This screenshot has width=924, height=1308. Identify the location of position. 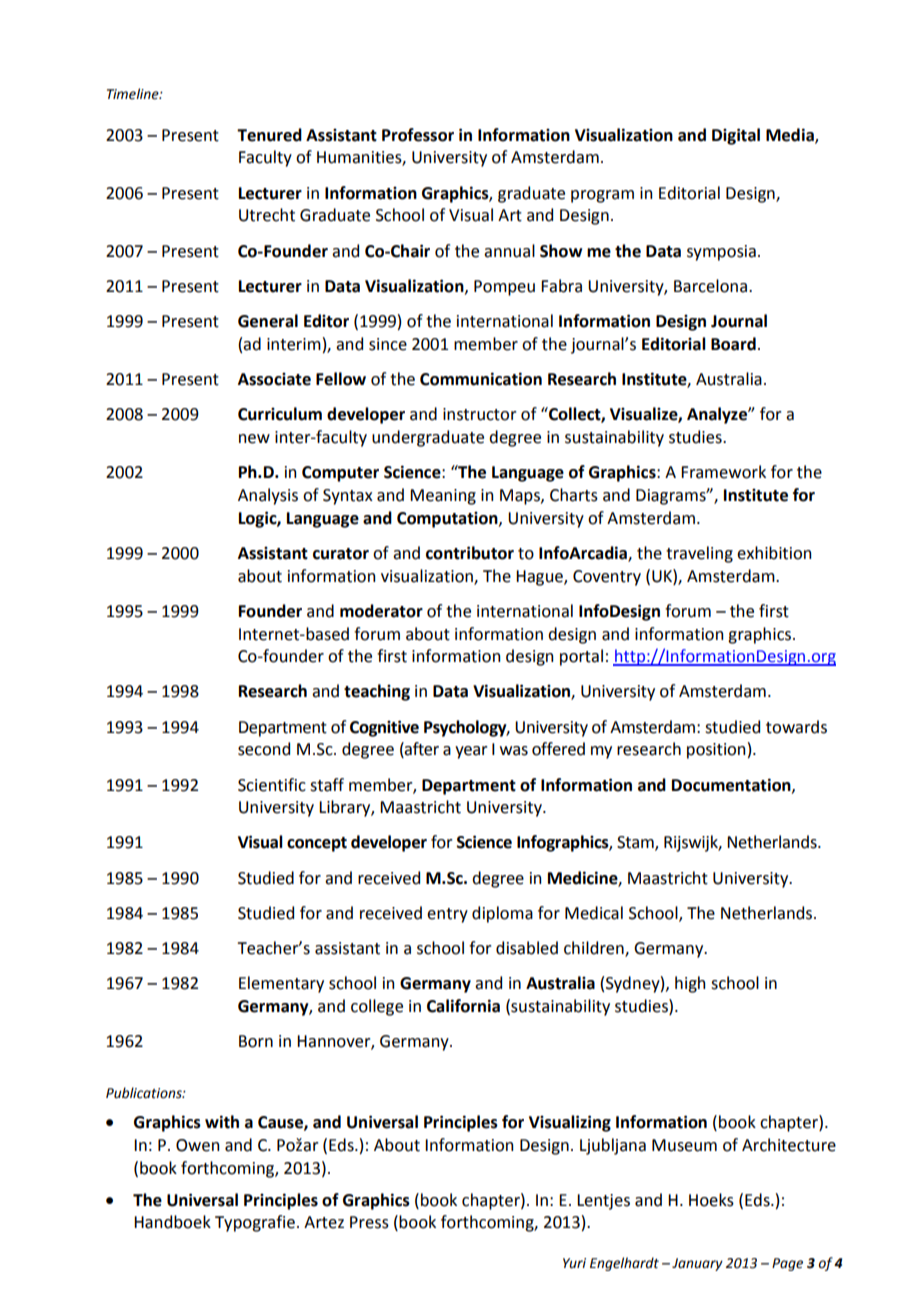
(716, 751).
